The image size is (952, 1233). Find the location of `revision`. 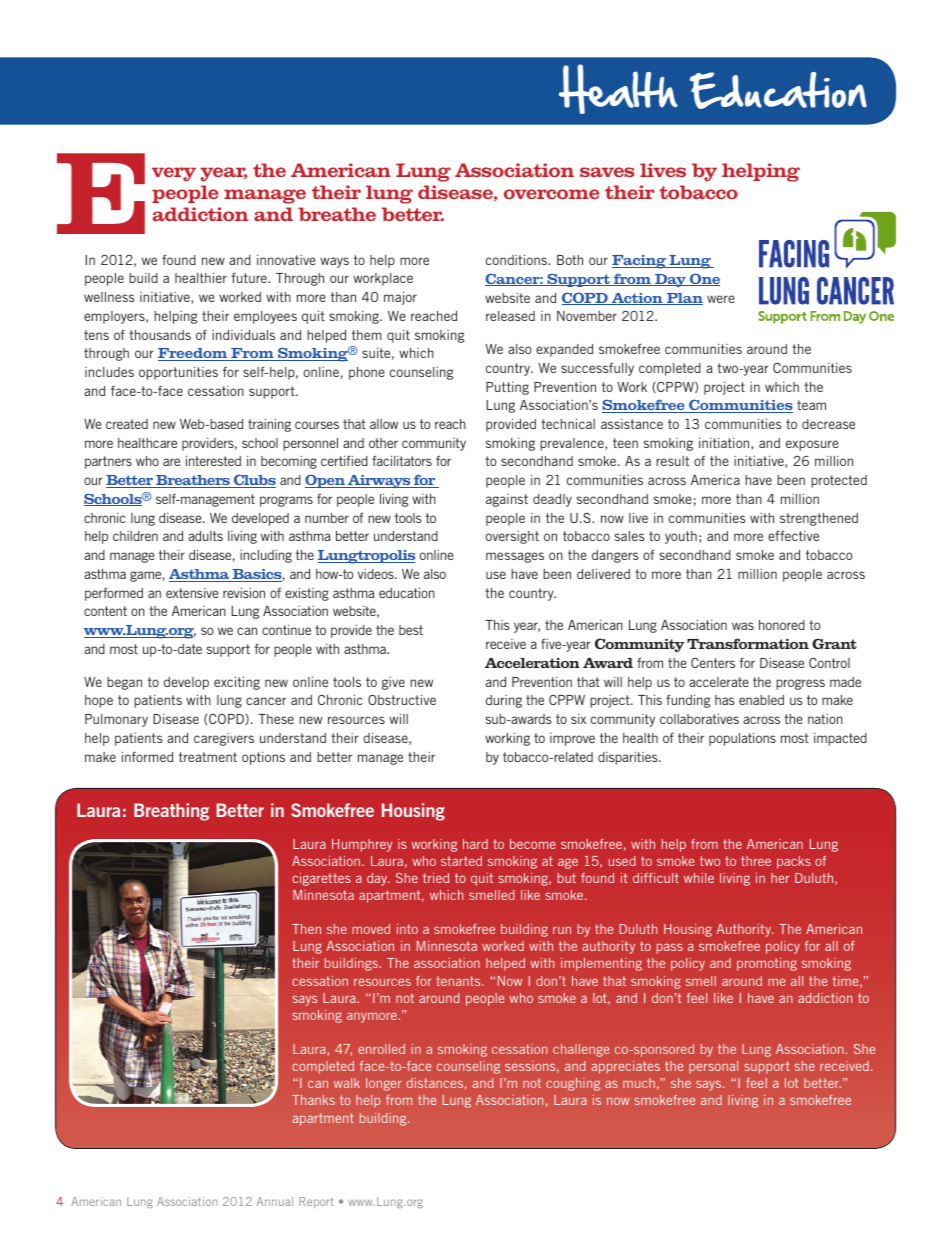

revision is located at coordinates (244, 592).
